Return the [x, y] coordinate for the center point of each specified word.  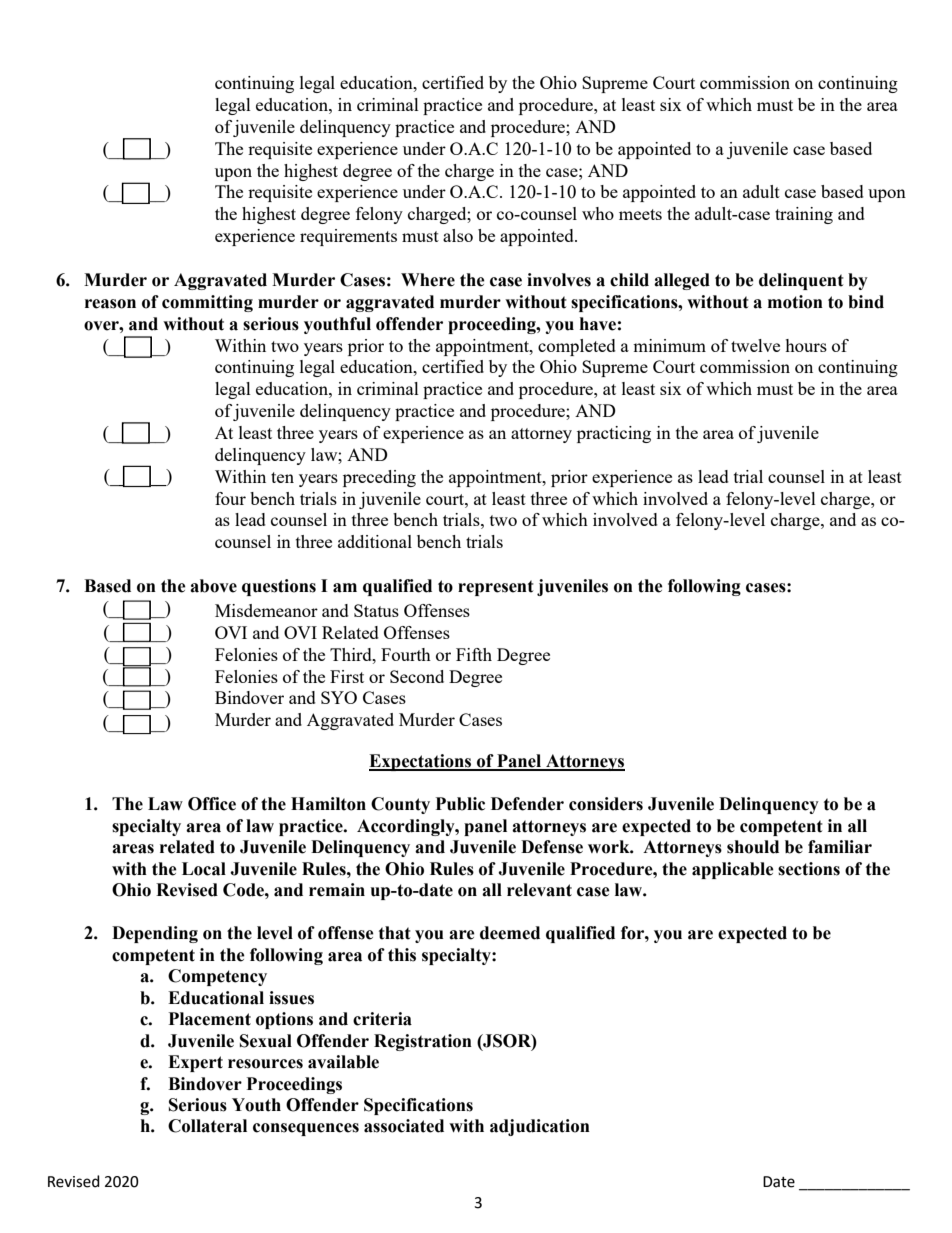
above [213, 586]
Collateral [207, 1126]
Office [212, 804]
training [804, 215]
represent [496, 588]
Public [460, 804]
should [753, 847]
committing [207, 303]
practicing [614, 434]
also [458, 235]
